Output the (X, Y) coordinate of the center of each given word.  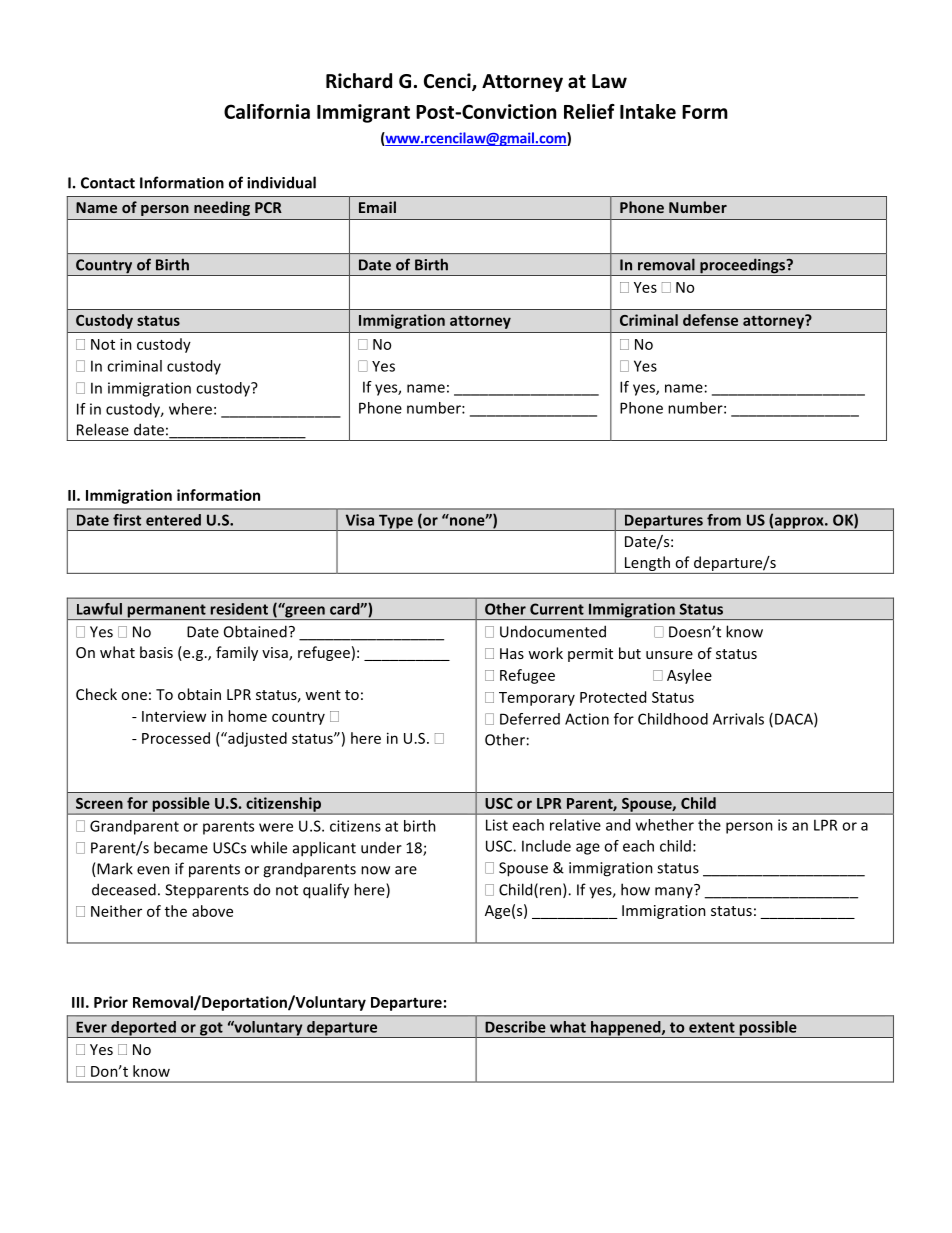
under (381, 848)
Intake (648, 111)
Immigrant (363, 113)
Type (396, 522)
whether (665, 825)
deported (143, 1029)
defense (710, 320)
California (267, 111)
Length (647, 565)
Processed (176, 738)
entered (173, 520)
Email (377, 207)
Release (103, 429)
